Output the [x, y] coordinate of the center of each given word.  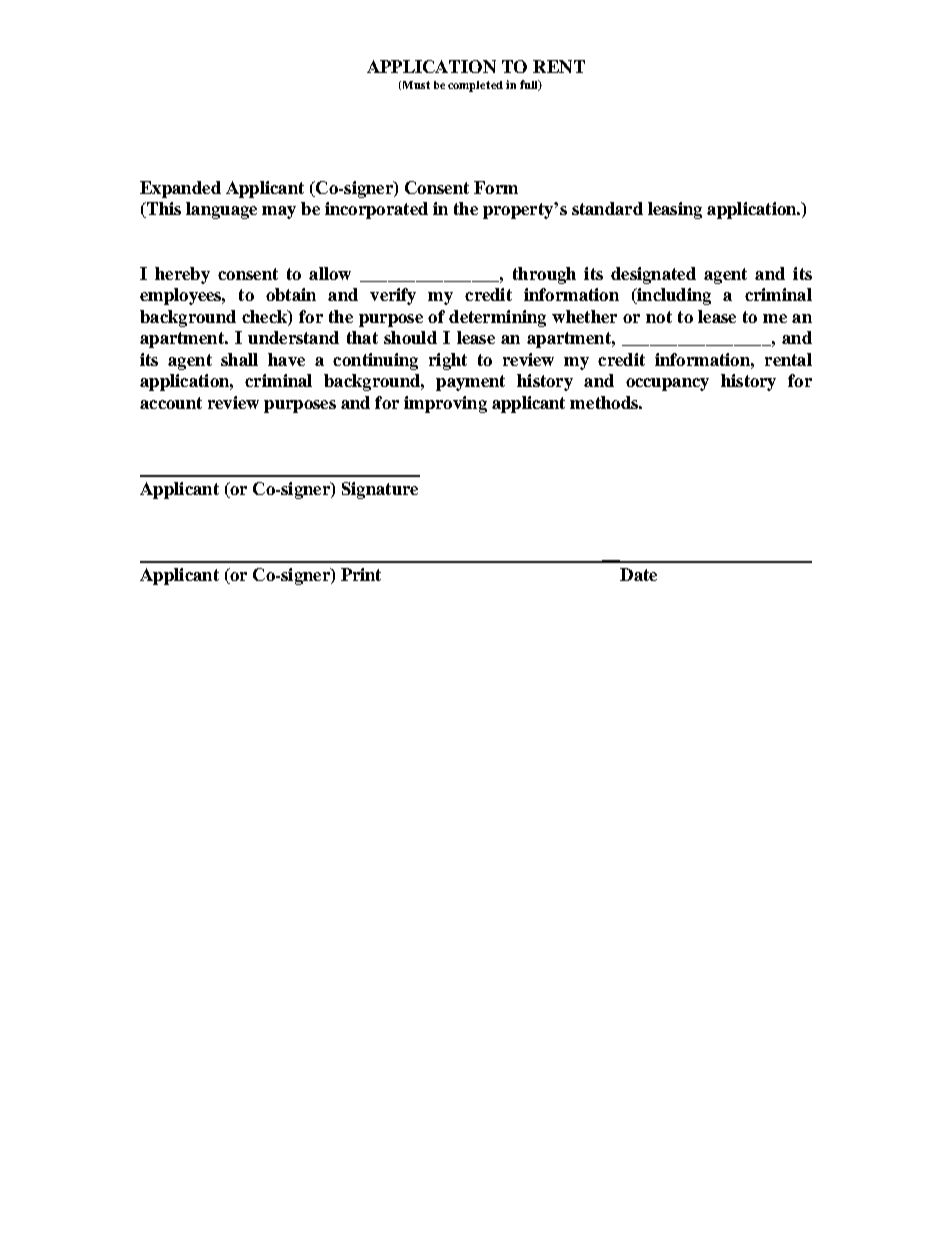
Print [361, 574]
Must [415, 85]
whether [584, 316]
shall [239, 359]
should [410, 337]
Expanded [180, 189]
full [530, 85]
